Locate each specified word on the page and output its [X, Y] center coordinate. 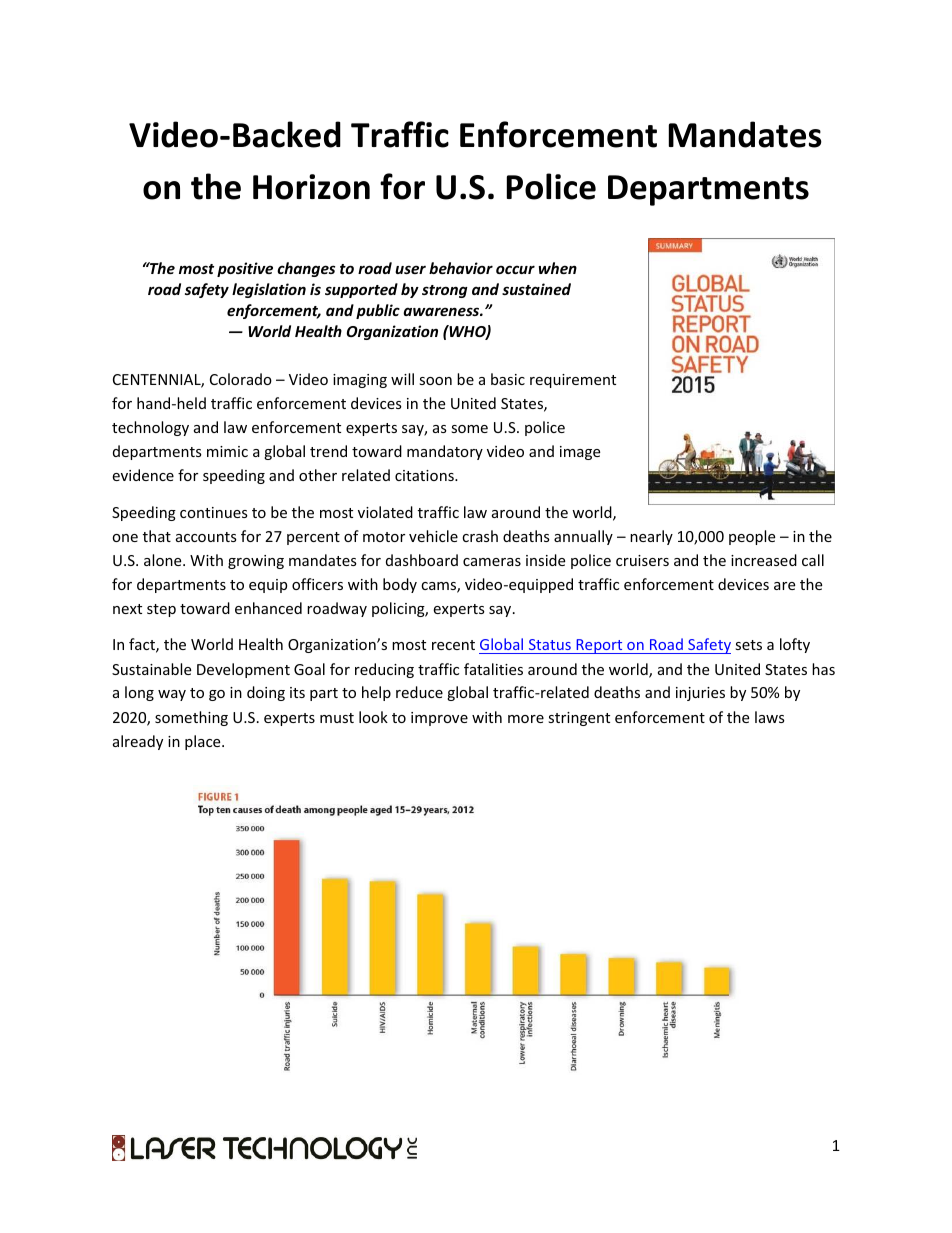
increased [764, 560]
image [580, 453]
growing [256, 562]
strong [445, 291]
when [558, 268]
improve [439, 719]
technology [150, 428]
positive [245, 269]
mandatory [445, 452]
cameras [492, 562]
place [204, 742]
